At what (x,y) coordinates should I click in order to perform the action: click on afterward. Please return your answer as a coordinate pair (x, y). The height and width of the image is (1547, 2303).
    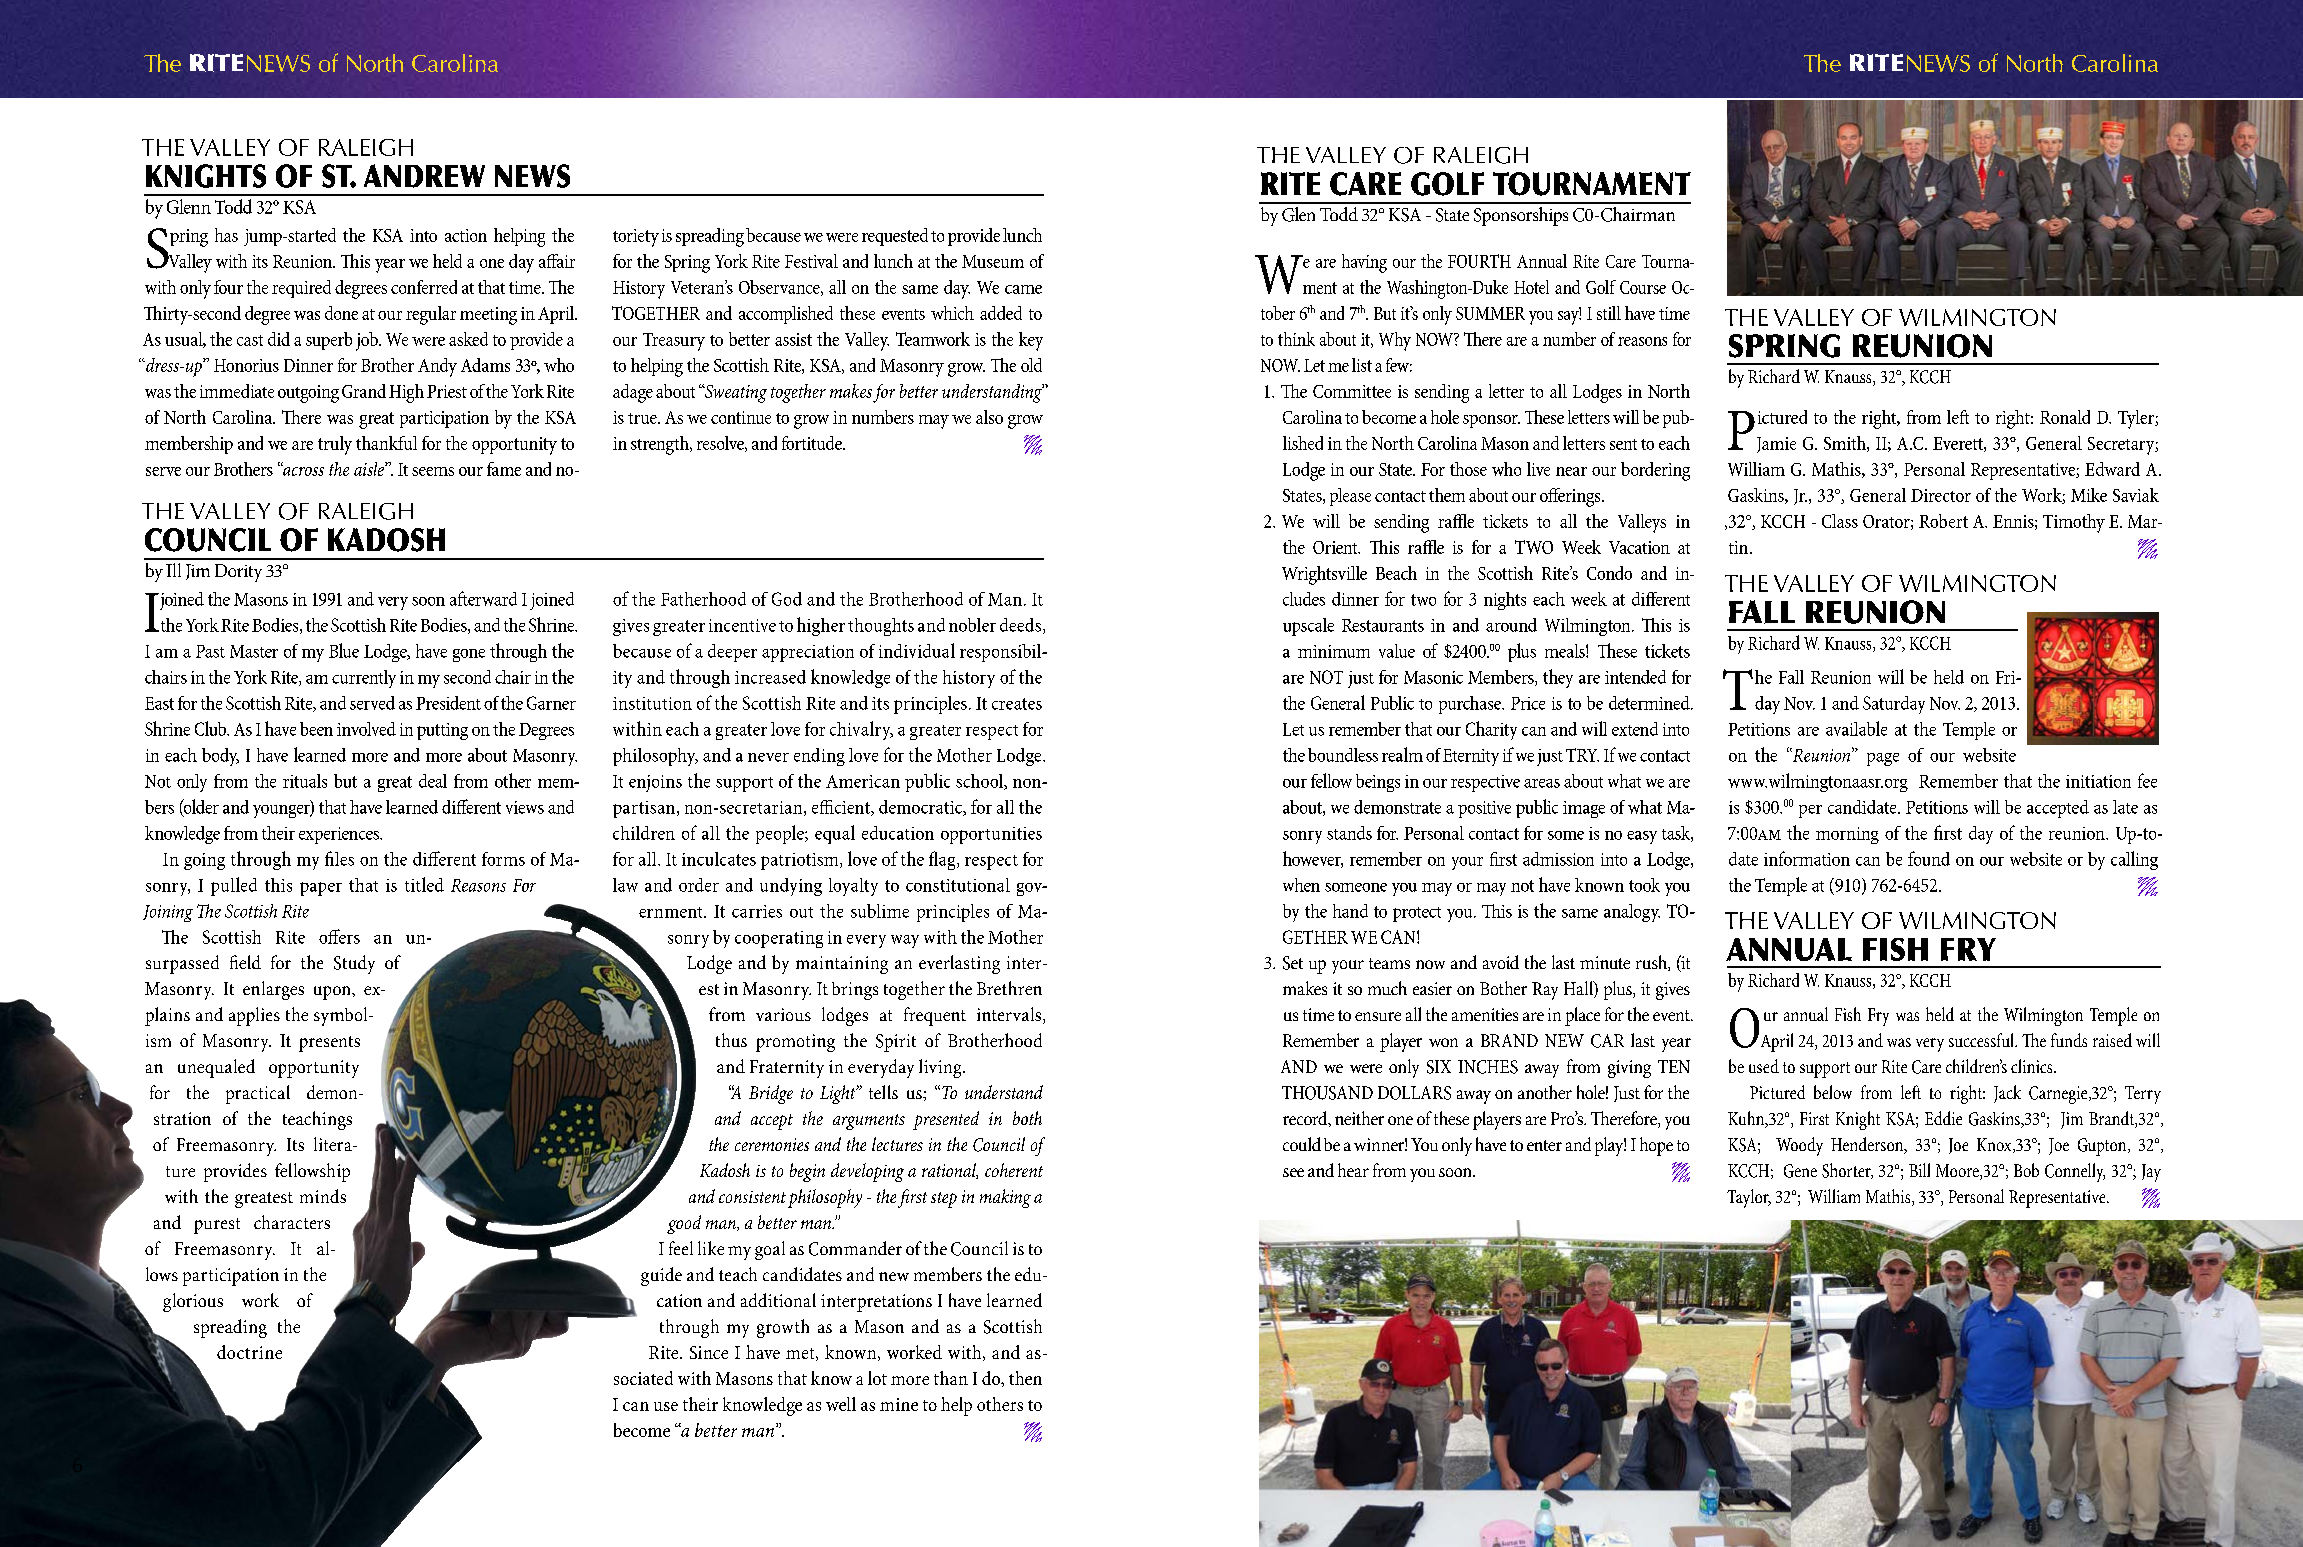
    Looking at the image, I should click on (483, 598).
